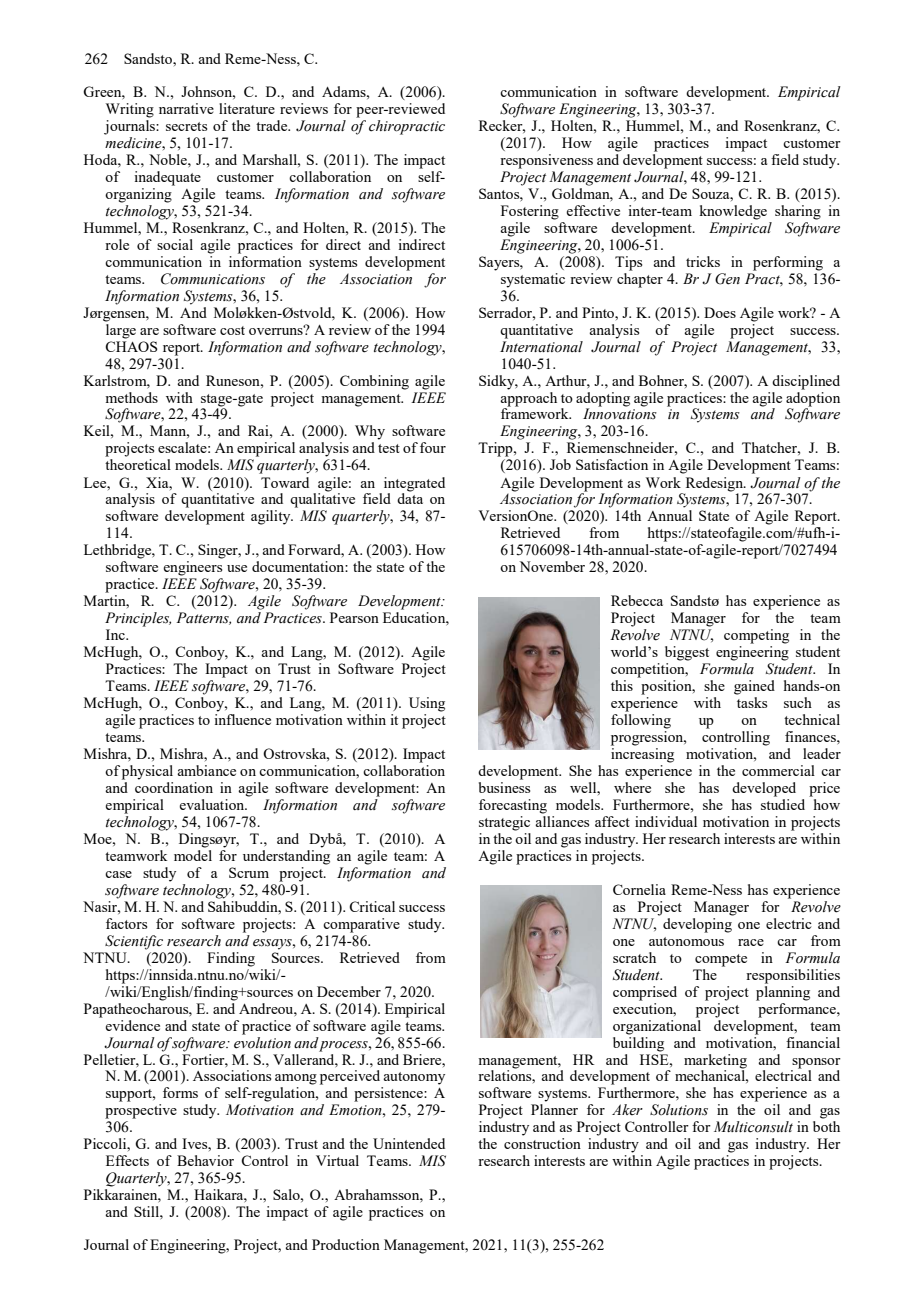 Image resolution: width=924 pixels, height=1308 pixels. What do you see at coordinates (756, 636) in the screenshot?
I see `competing` at bounding box center [756, 636].
